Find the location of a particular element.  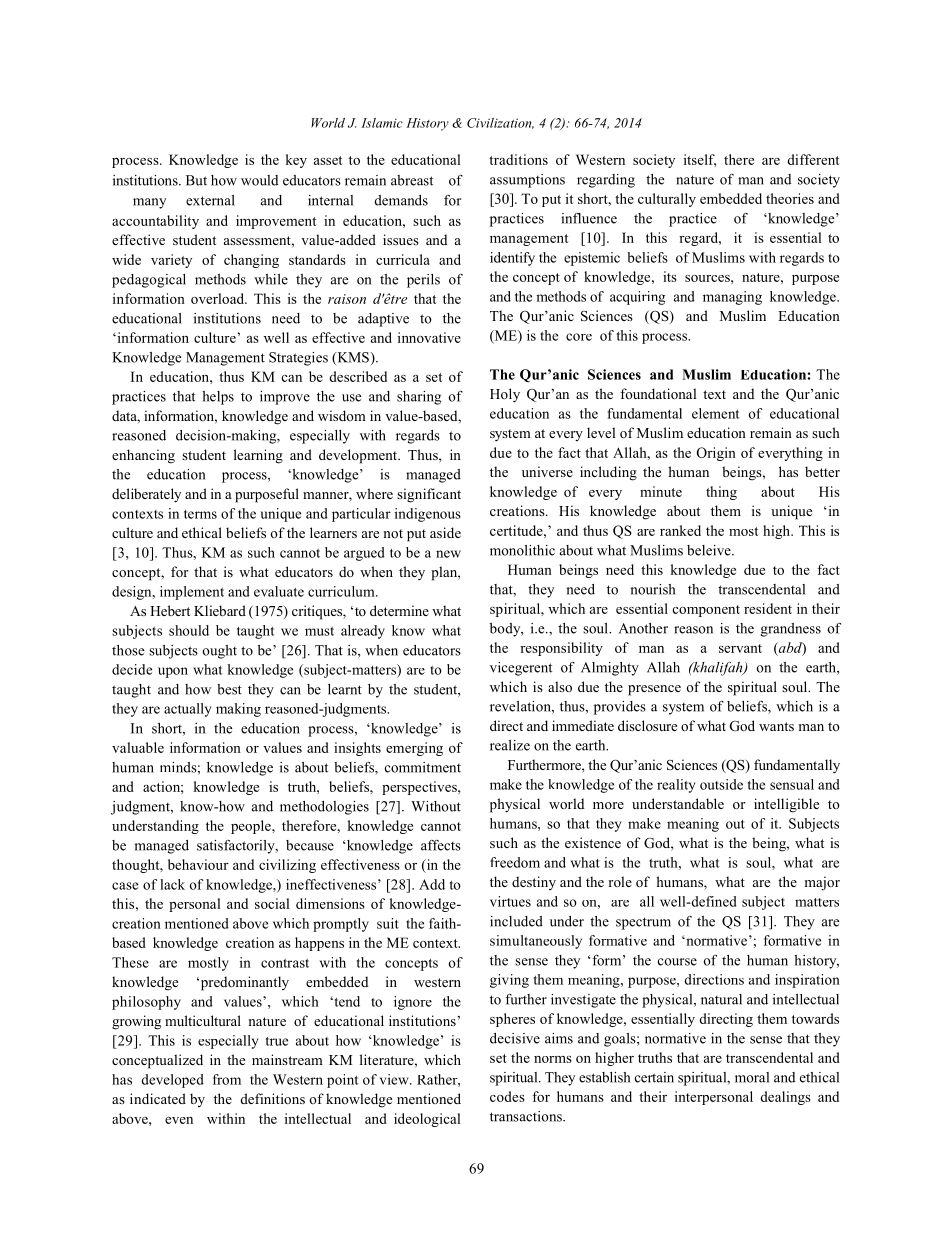

codes is located at coordinates (507, 1096).
